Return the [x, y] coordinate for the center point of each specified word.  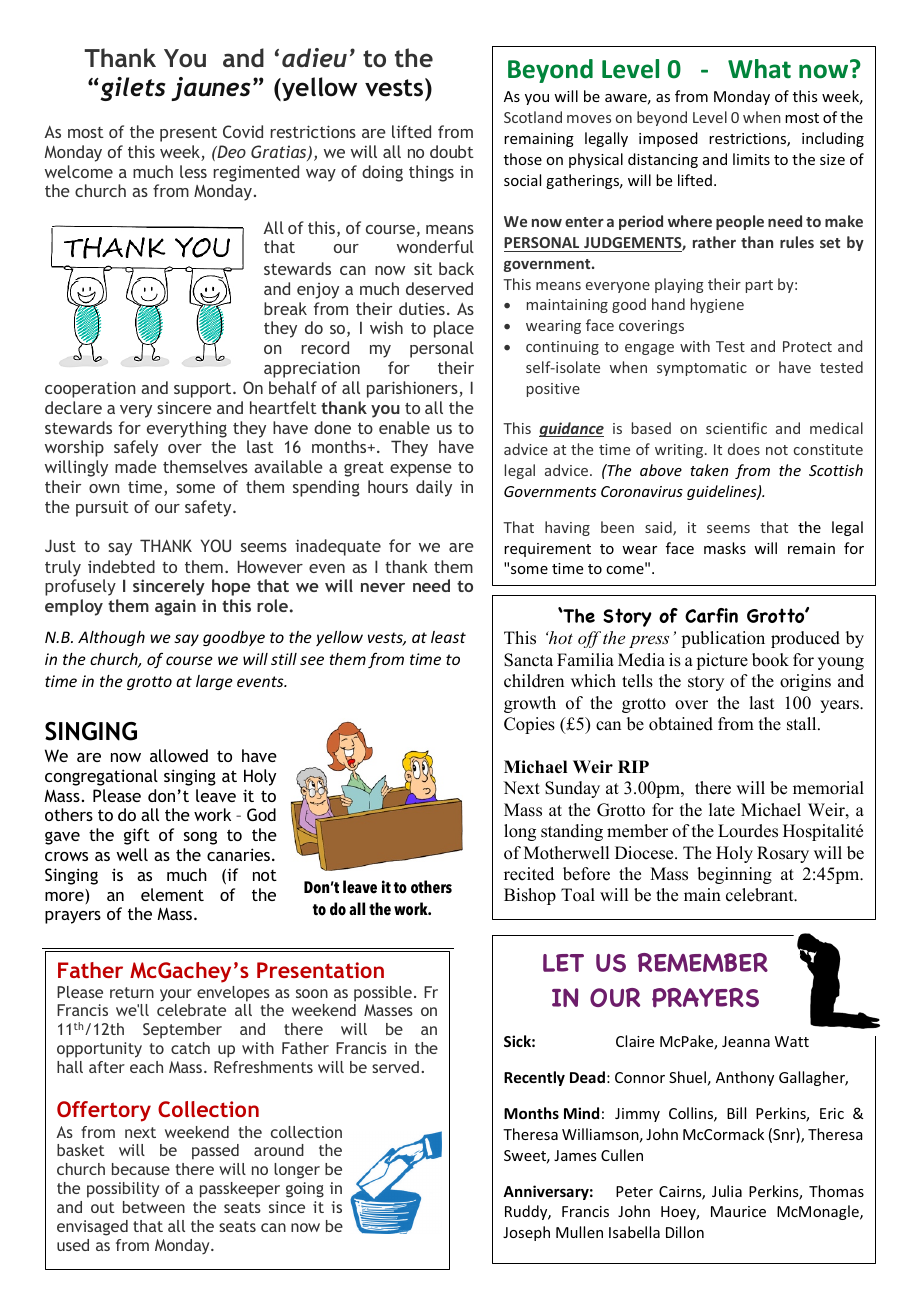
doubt [452, 151]
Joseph [526, 1233]
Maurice [738, 1211]
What [759, 69]
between [154, 1207]
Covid [243, 131]
